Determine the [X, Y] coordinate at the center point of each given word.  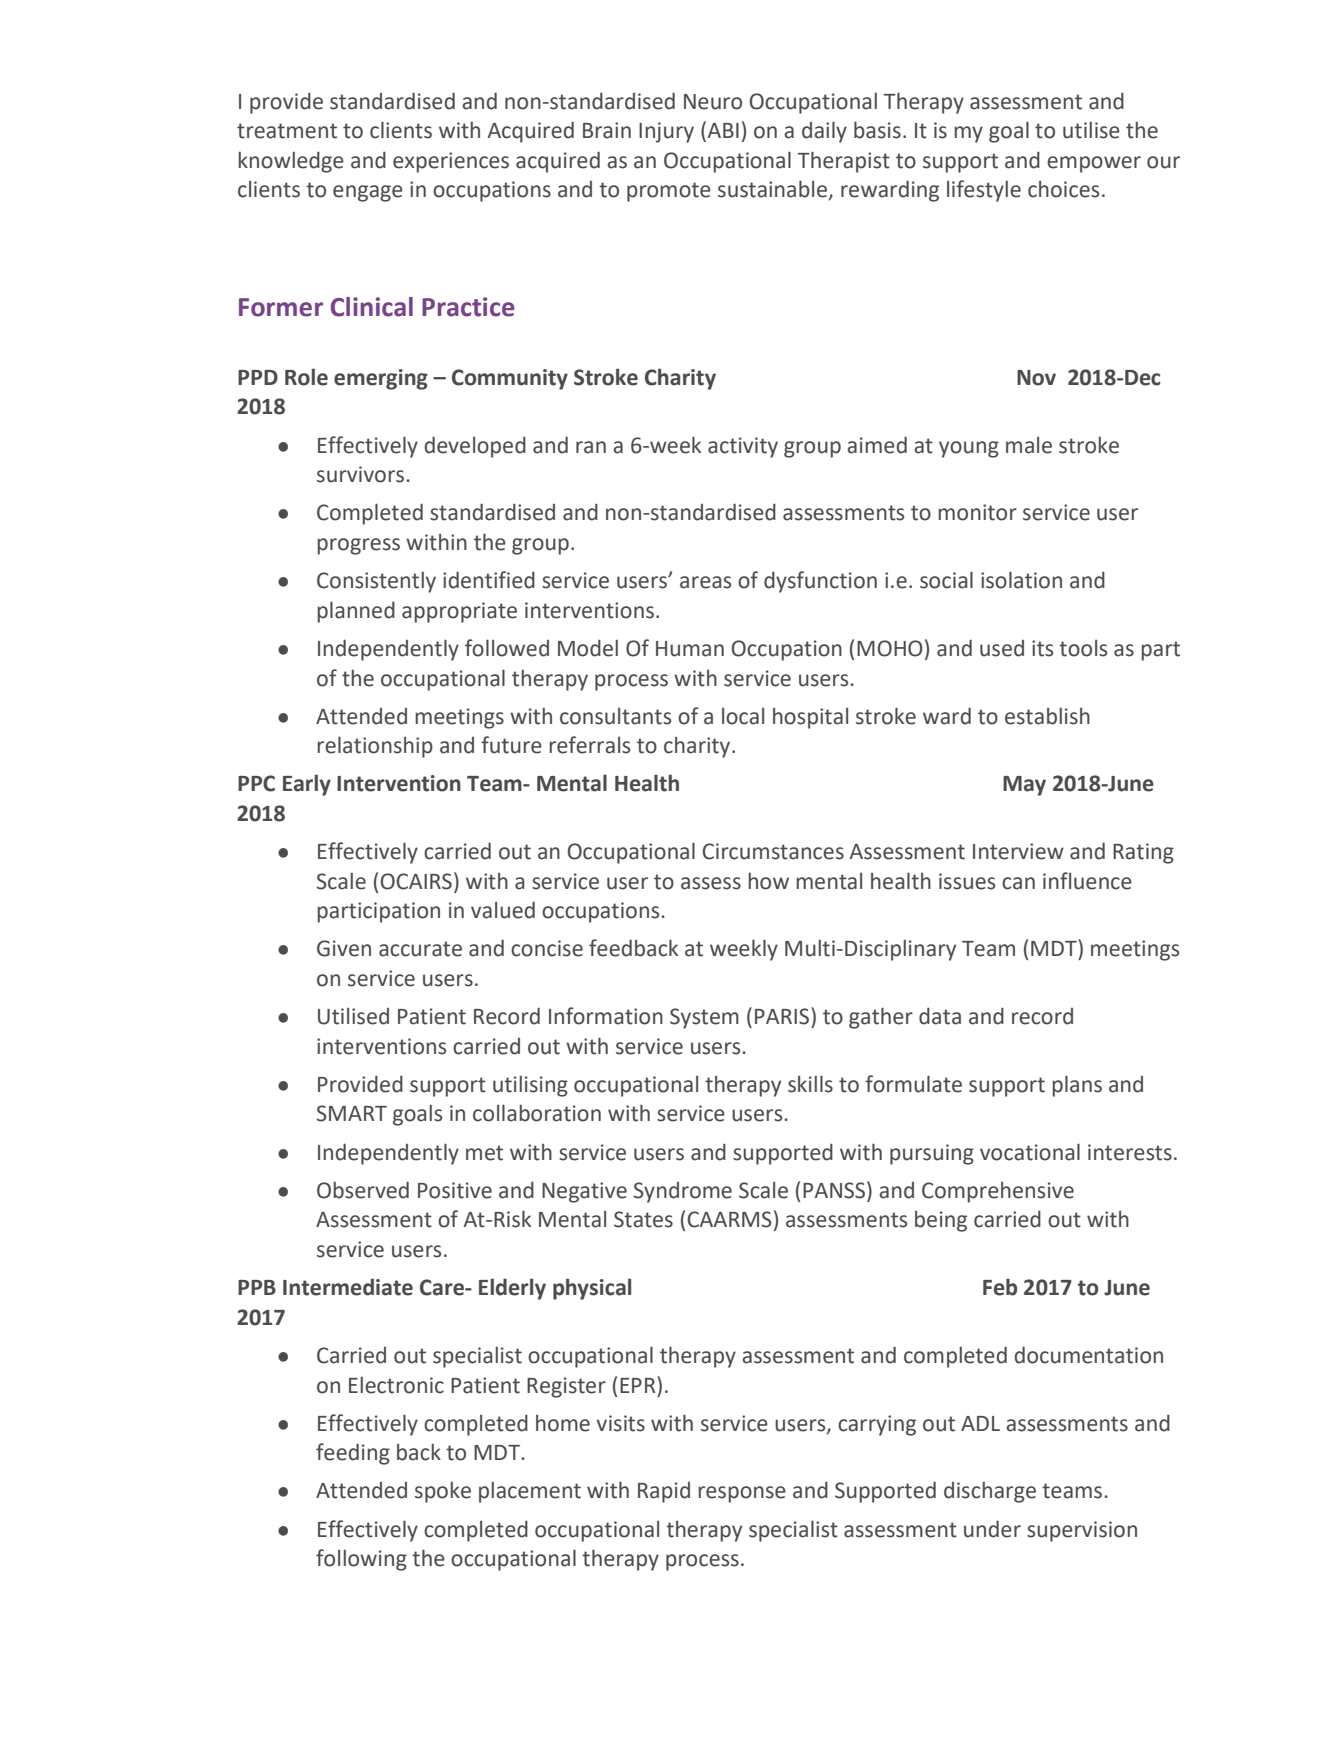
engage [368, 193]
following [361, 1560]
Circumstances [773, 851]
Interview [1018, 851]
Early [307, 785]
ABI [722, 131]
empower [1094, 164]
